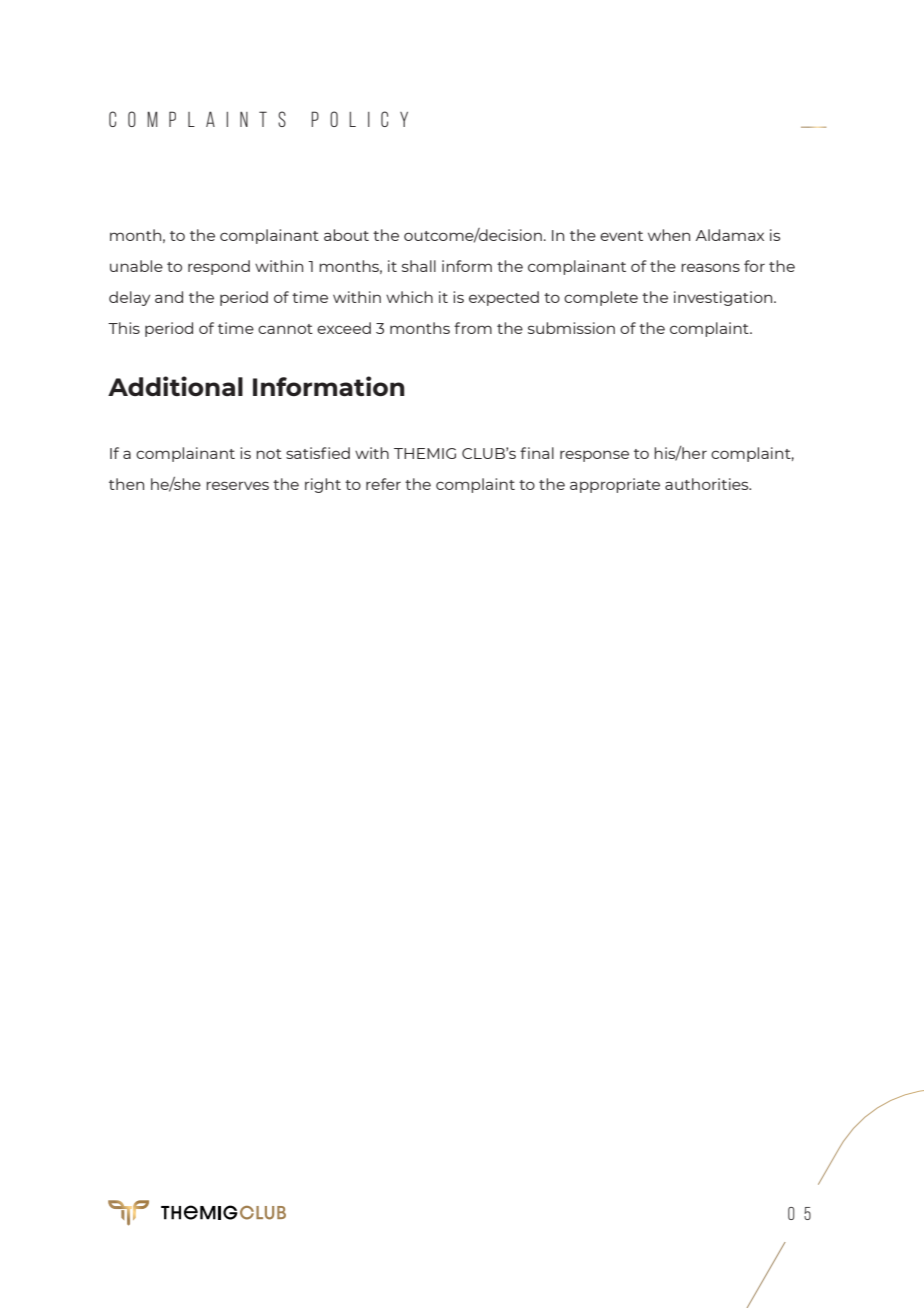 The image size is (924, 1308). What do you see at coordinates (601, 298) in the image?
I see `complete` at bounding box center [601, 298].
